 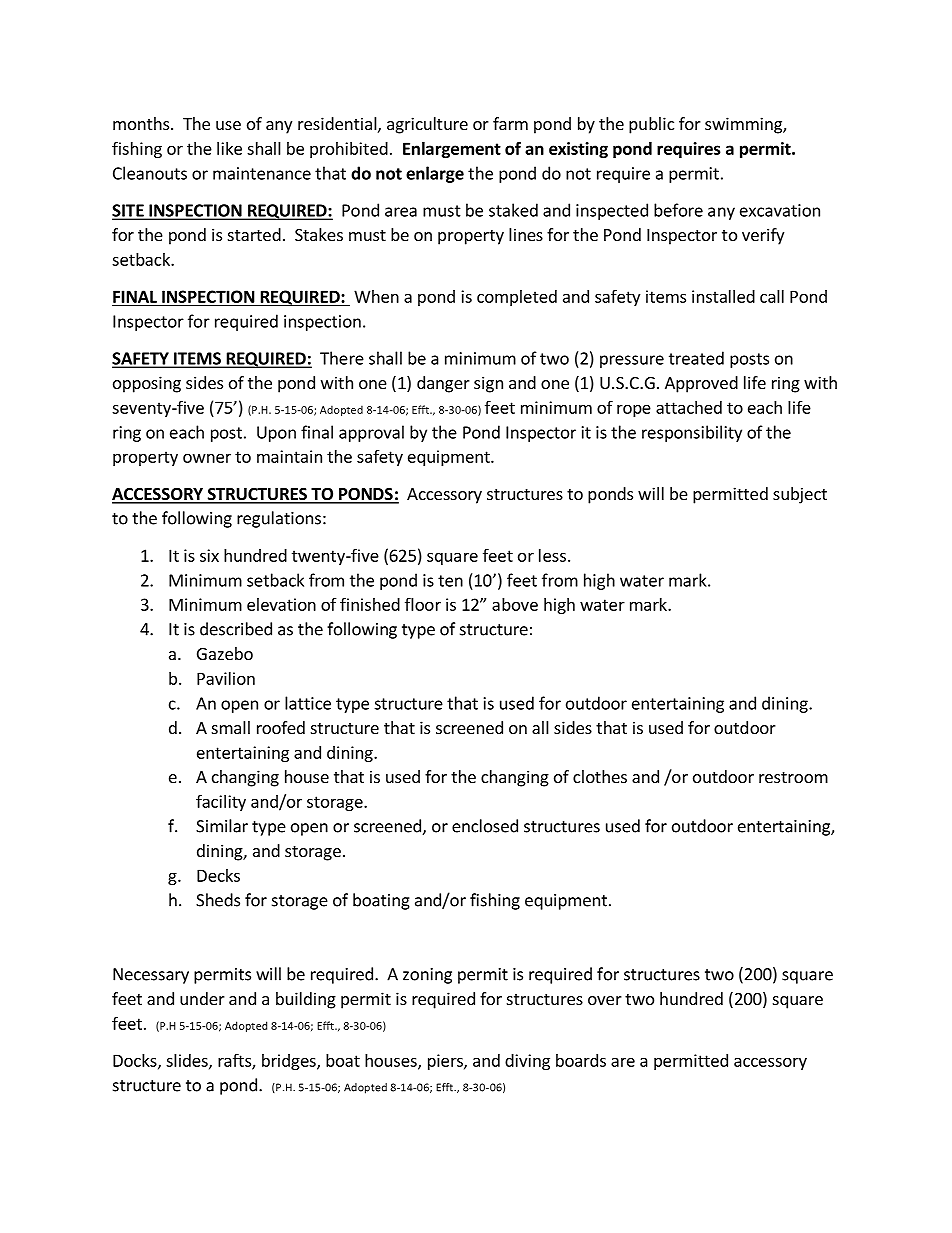 What do you see at coordinates (443, 384) in the image?
I see `danger` at bounding box center [443, 384].
